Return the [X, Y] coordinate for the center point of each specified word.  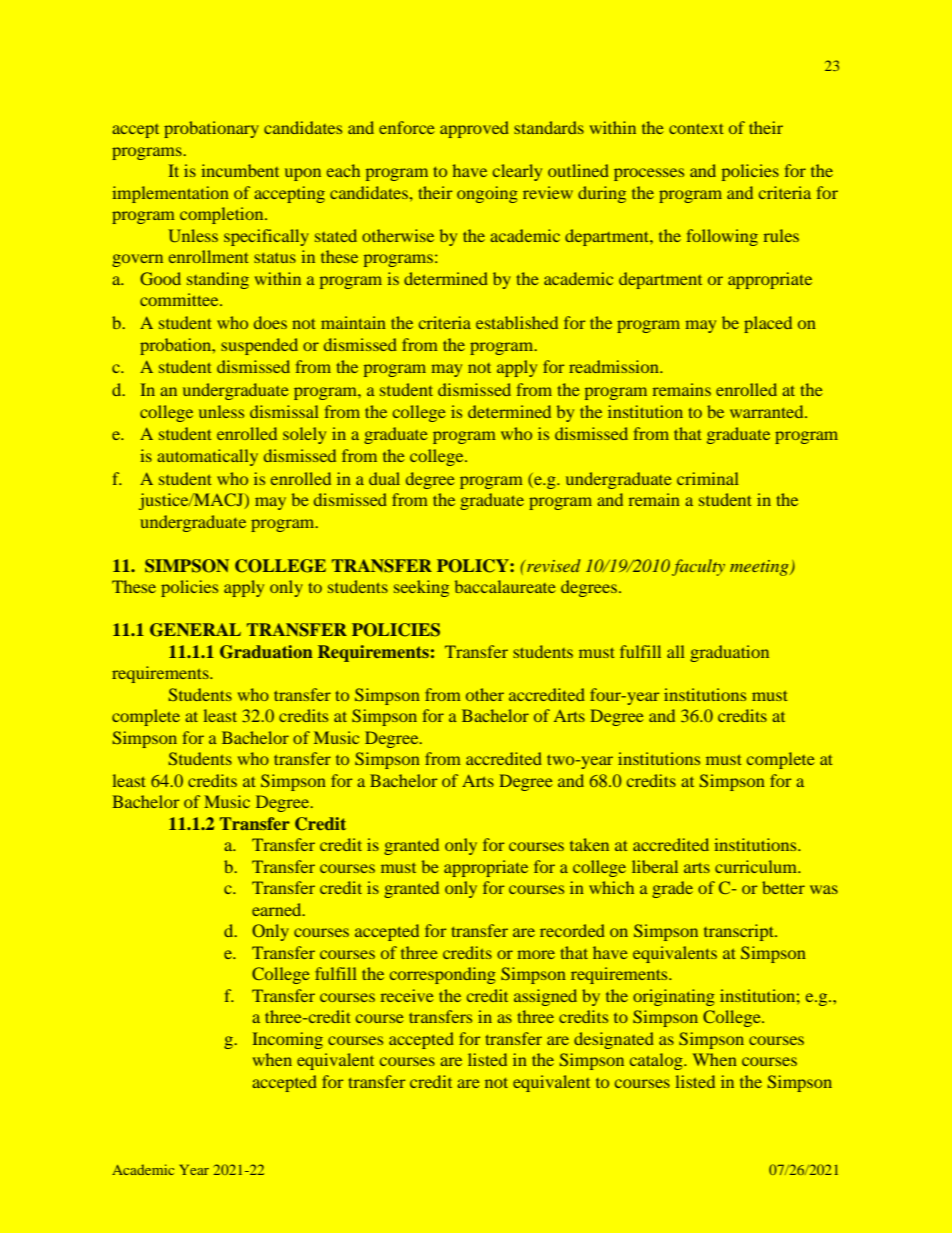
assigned [545, 997]
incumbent [240, 170]
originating [674, 997]
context [696, 129]
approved [474, 129]
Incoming [287, 1040]
